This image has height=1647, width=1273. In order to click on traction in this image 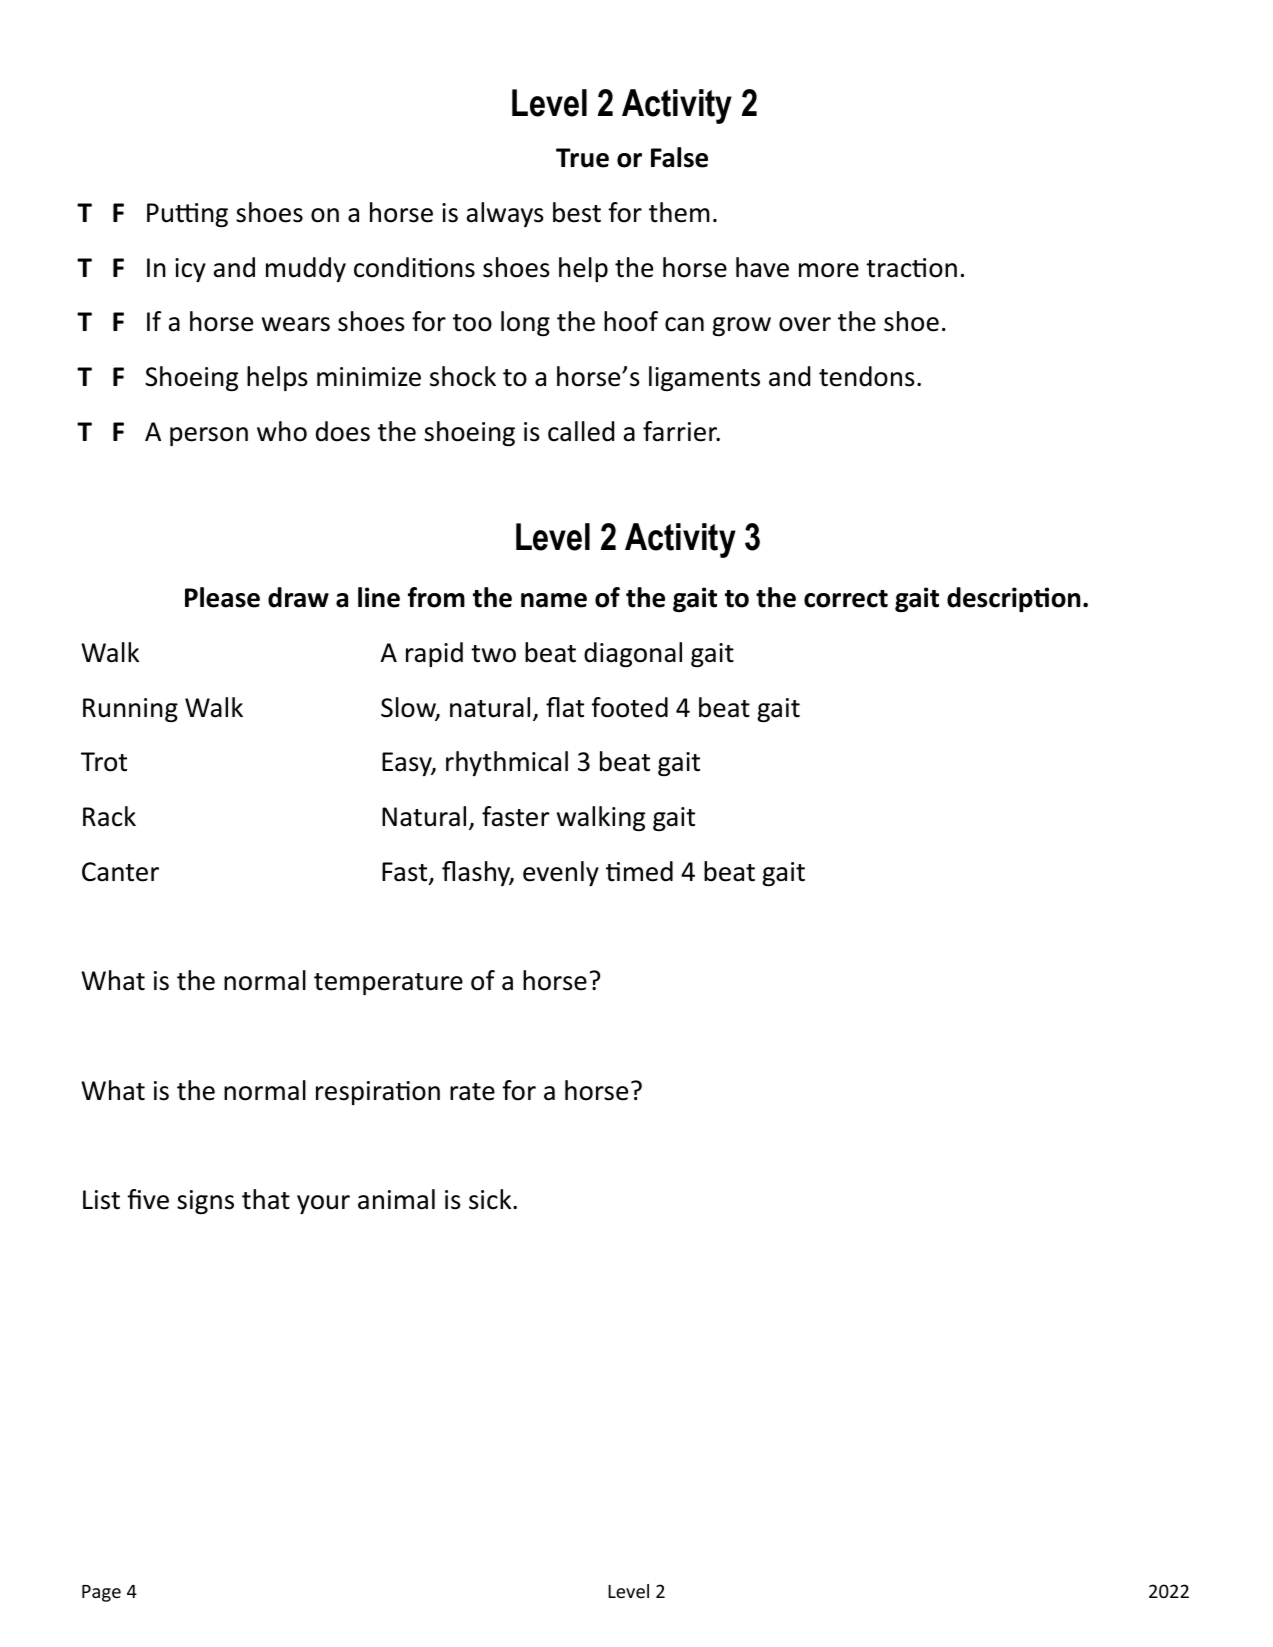, I will do `click(911, 268)`.
